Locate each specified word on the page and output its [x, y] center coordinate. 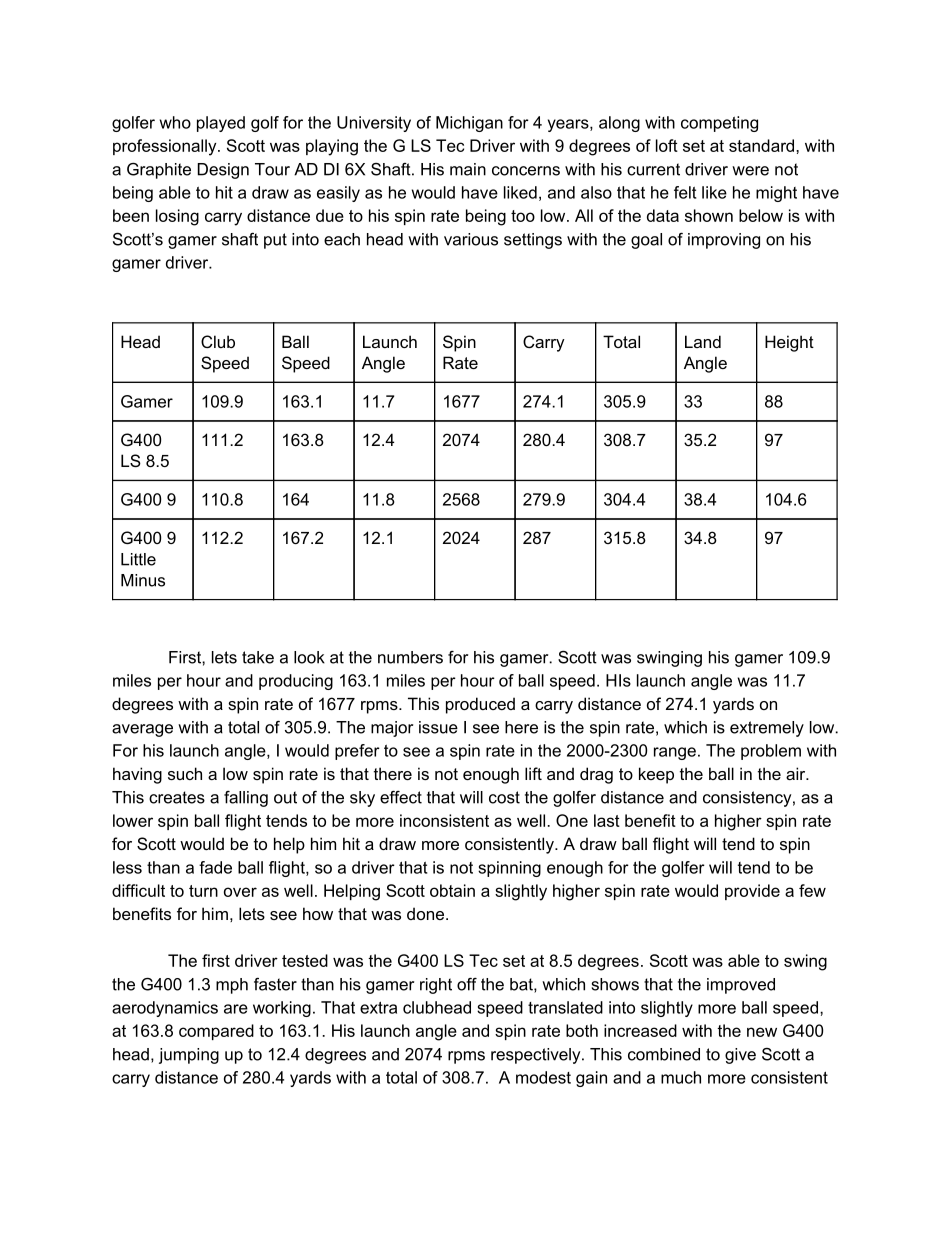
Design [223, 171]
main [468, 169]
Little [138, 559]
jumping [189, 1056]
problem [771, 752]
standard [763, 145]
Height [789, 343]
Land [703, 341]
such [185, 773]
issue [438, 727]
